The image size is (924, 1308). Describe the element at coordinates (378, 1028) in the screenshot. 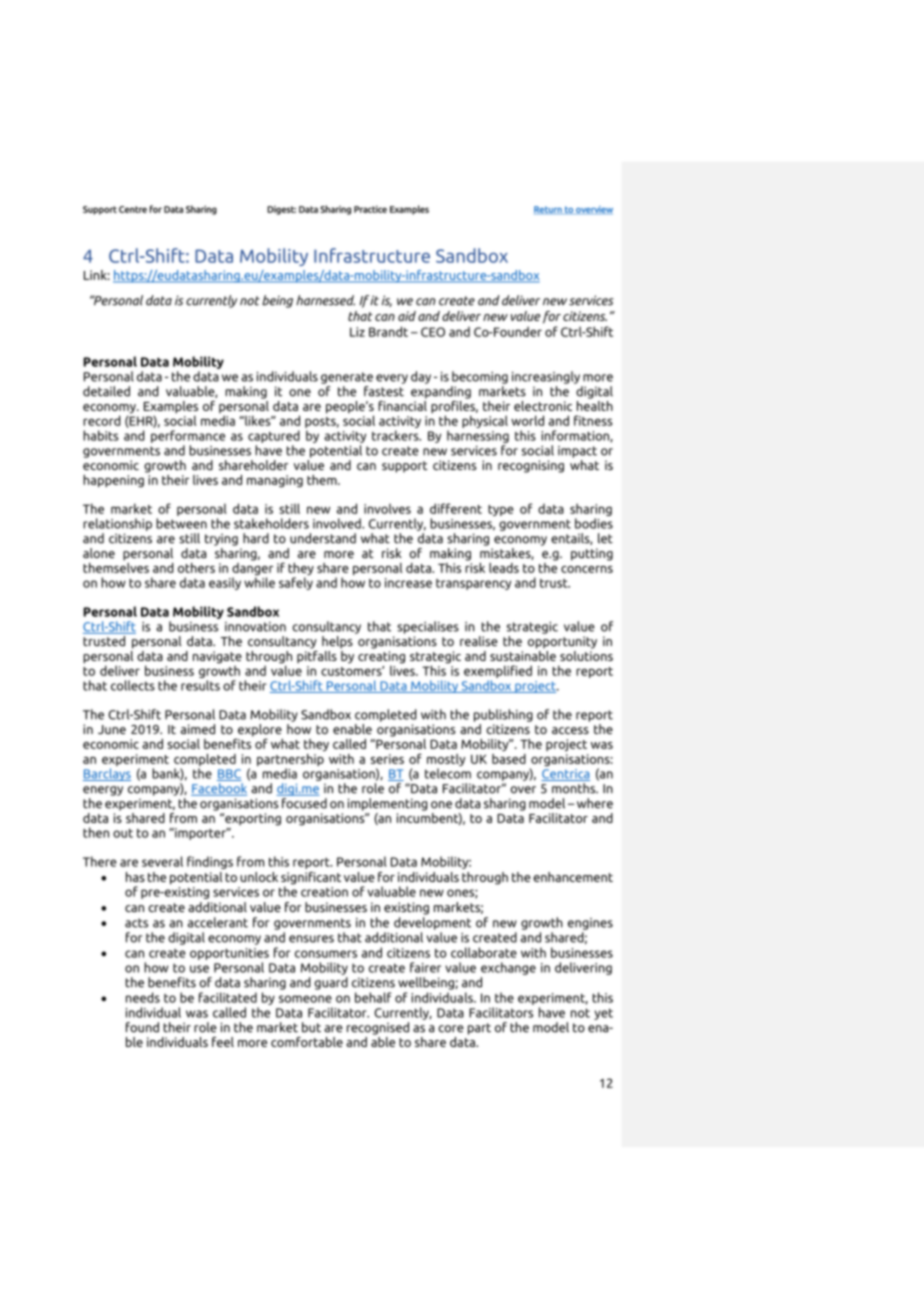

I see `recognised` at that location.
